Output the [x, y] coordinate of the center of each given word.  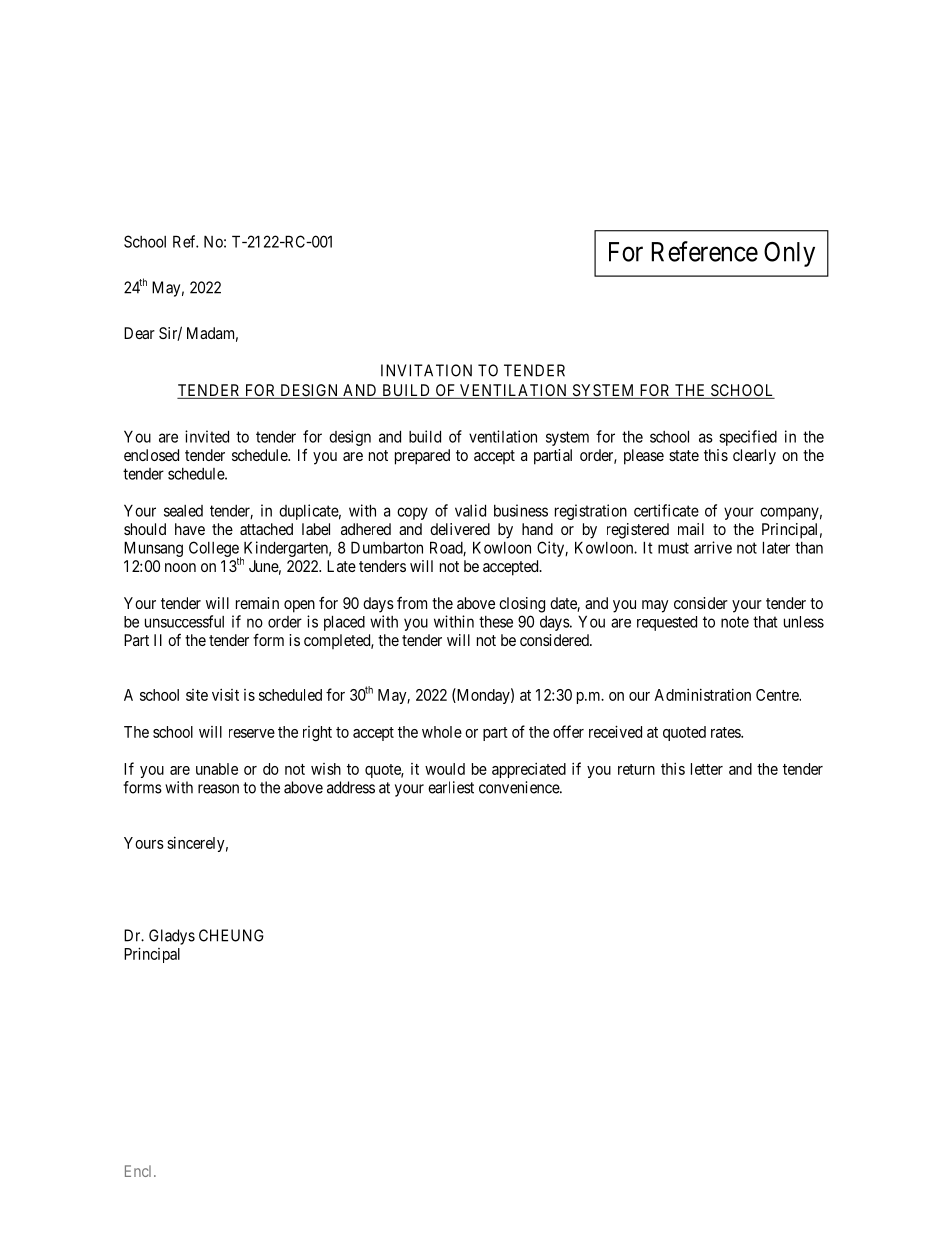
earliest [451, 787]
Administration [702, 695]
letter [707, 769]
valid [470, 510]
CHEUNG [231, 935]
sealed [183, 511]
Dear [139, 333]
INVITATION [426, 370]
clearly [754, 457]
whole [442, 732]
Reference [705, 251]
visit [225, 695]
